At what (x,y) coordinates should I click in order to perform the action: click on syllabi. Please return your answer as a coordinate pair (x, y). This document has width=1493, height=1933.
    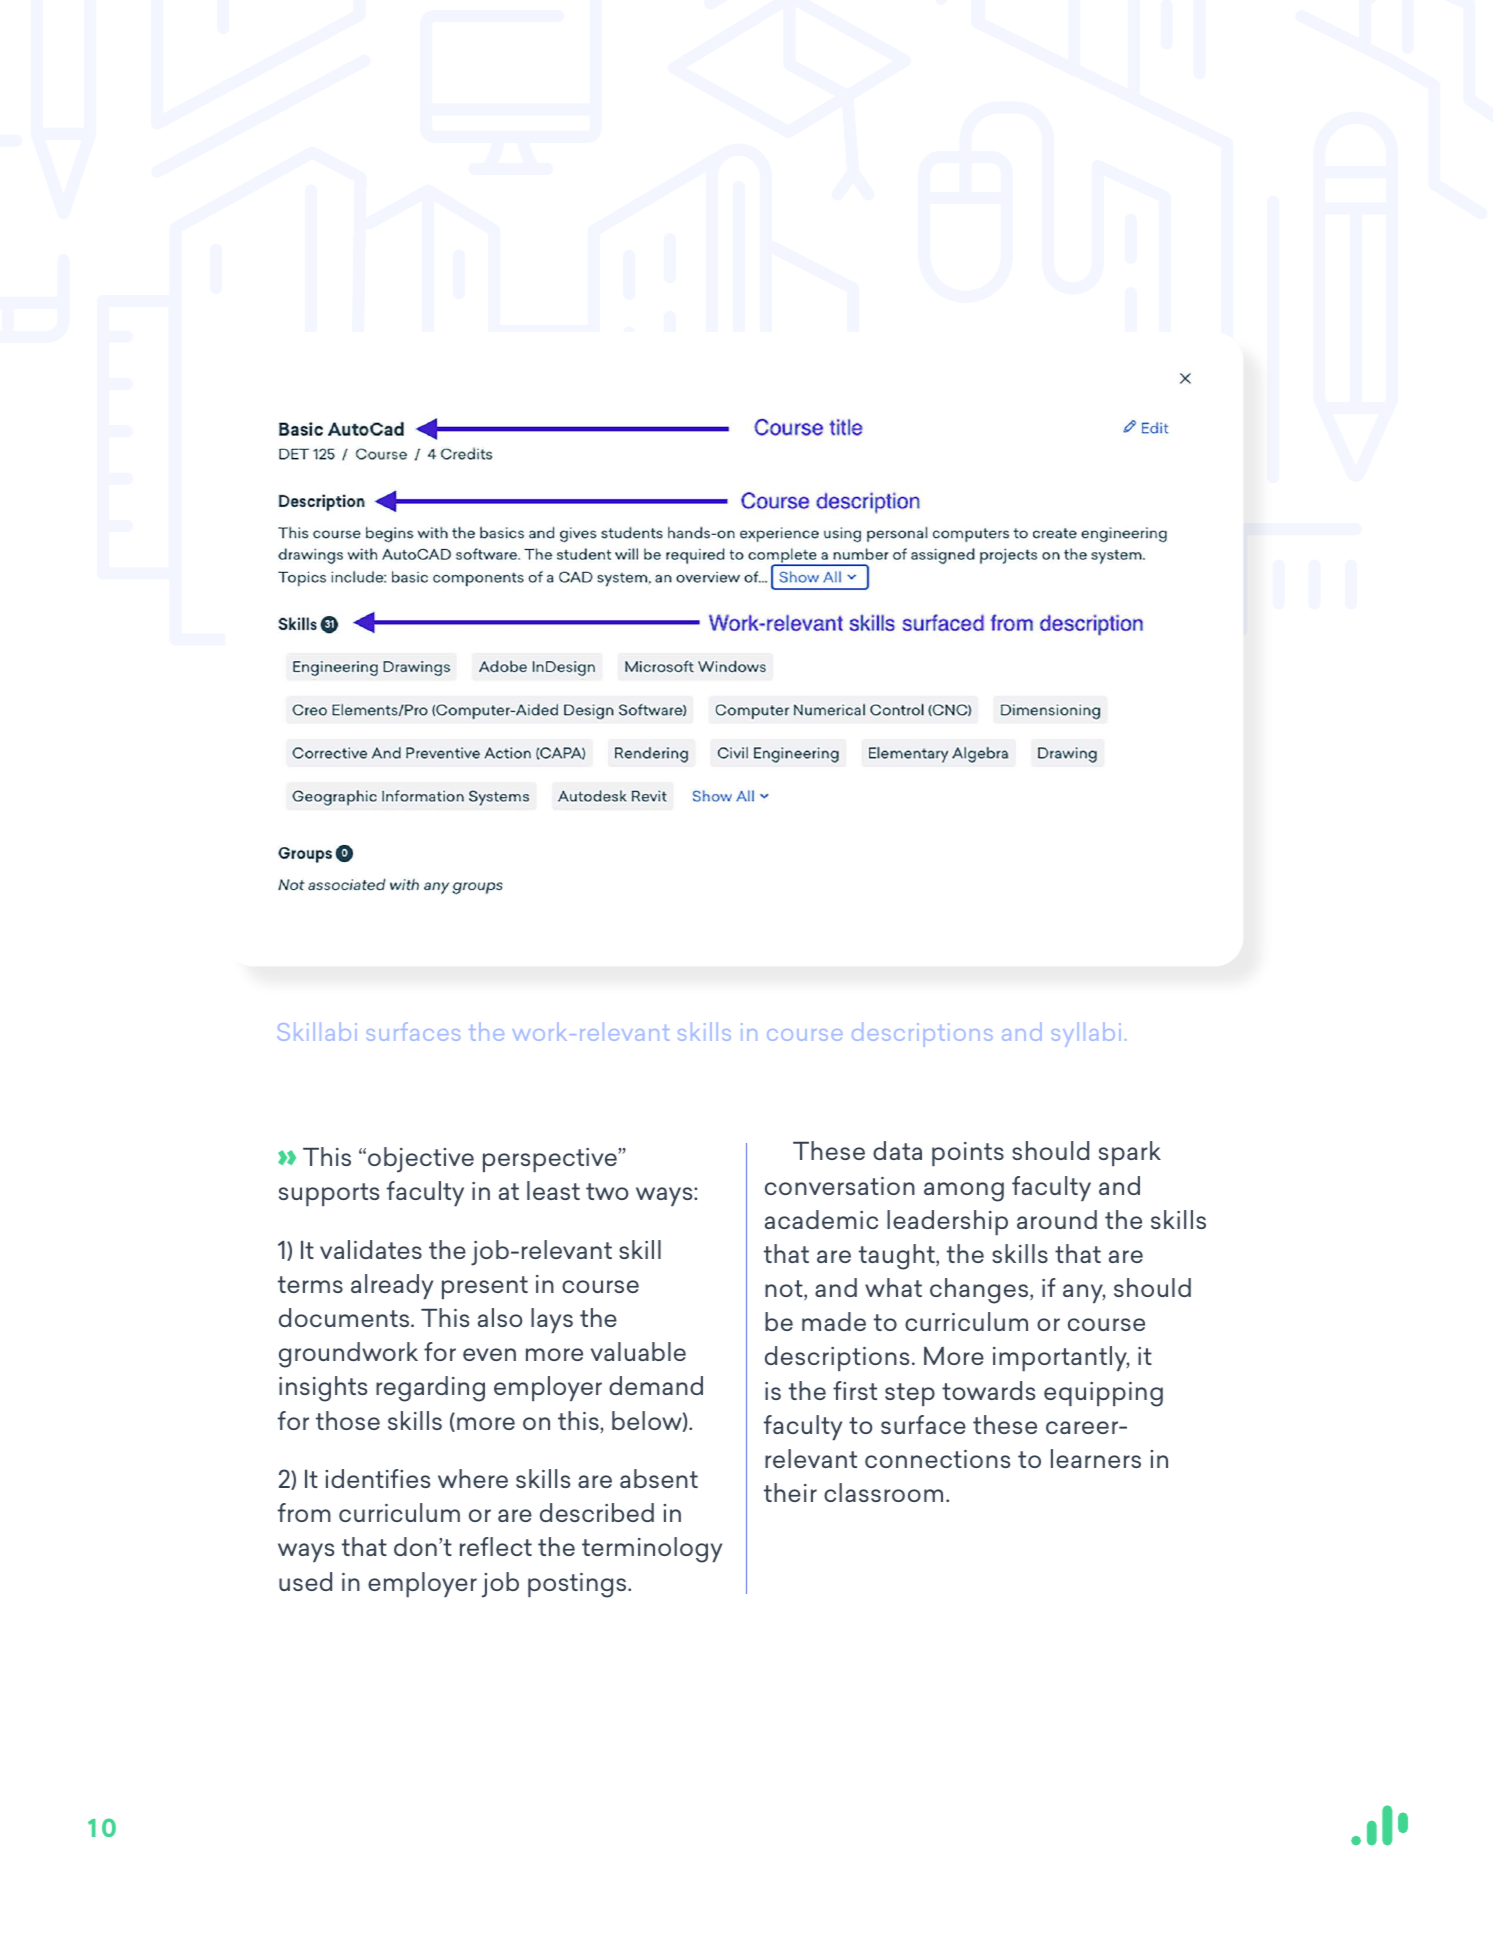
    Looking at the image, I should click on (1086, 1034).
